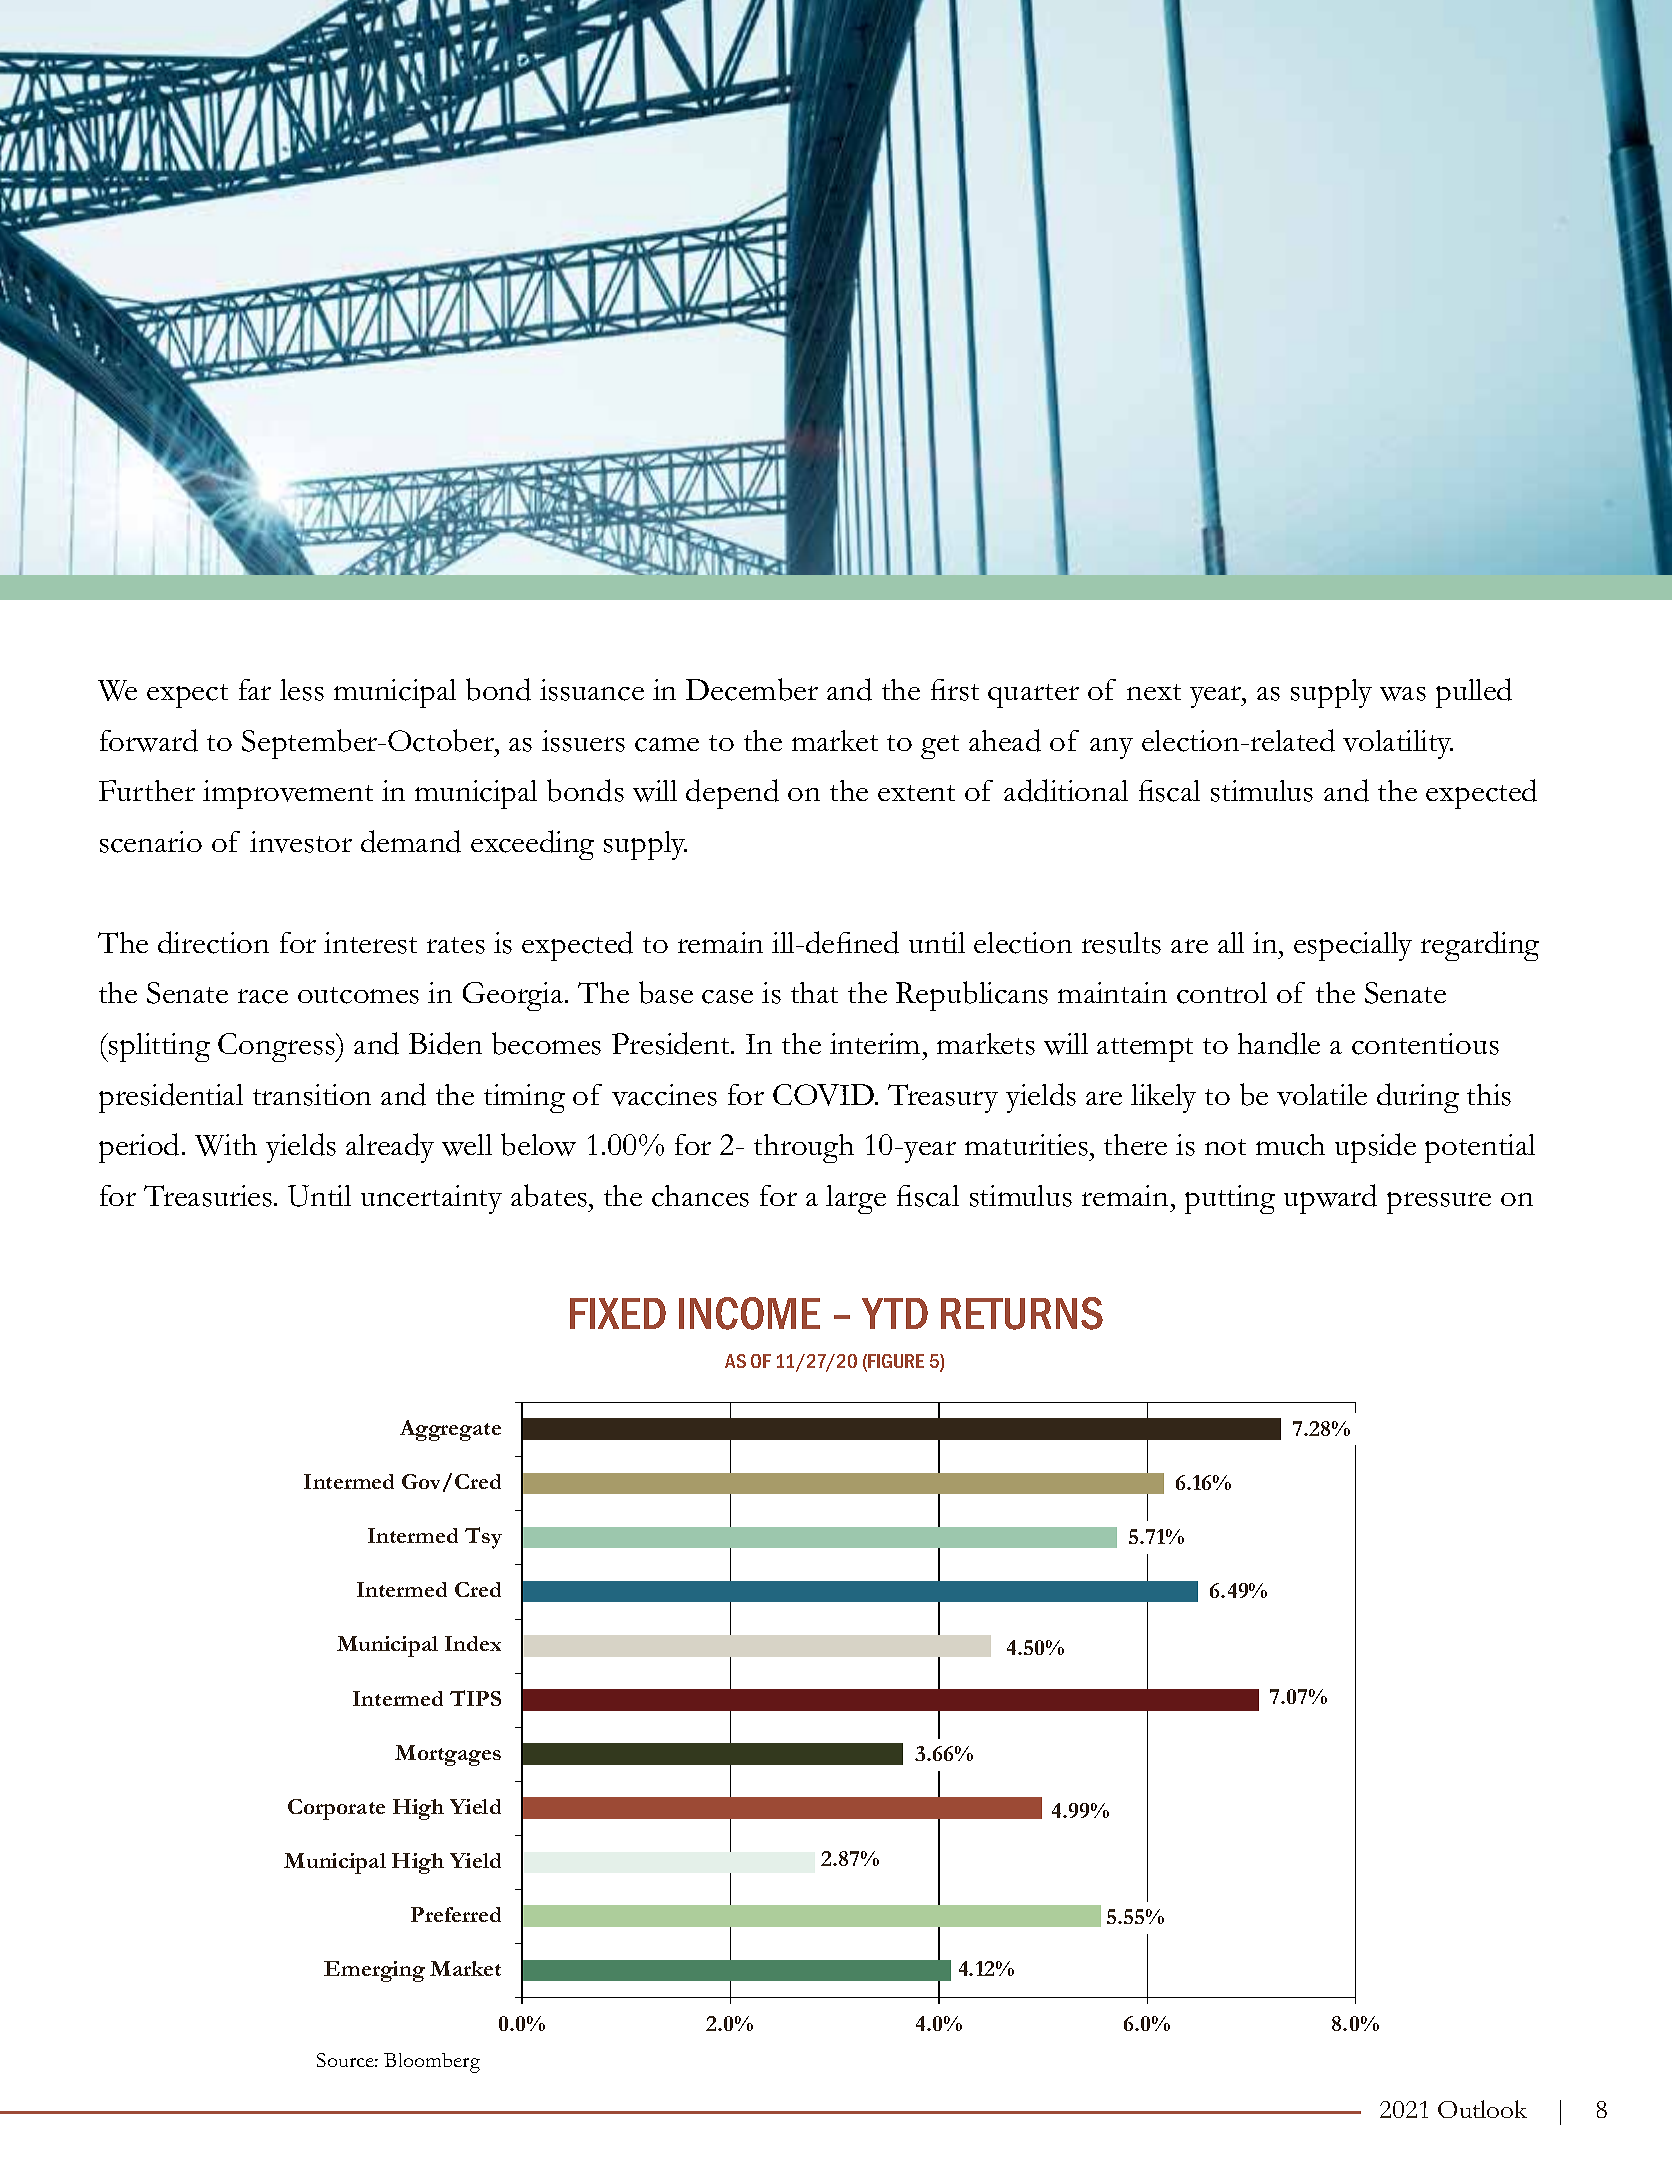 The height and width of the screenshot is (2163, 1672). Describe the element at coordinates (475, 1698) in the screenshot. I see `TIPS` at that location.
